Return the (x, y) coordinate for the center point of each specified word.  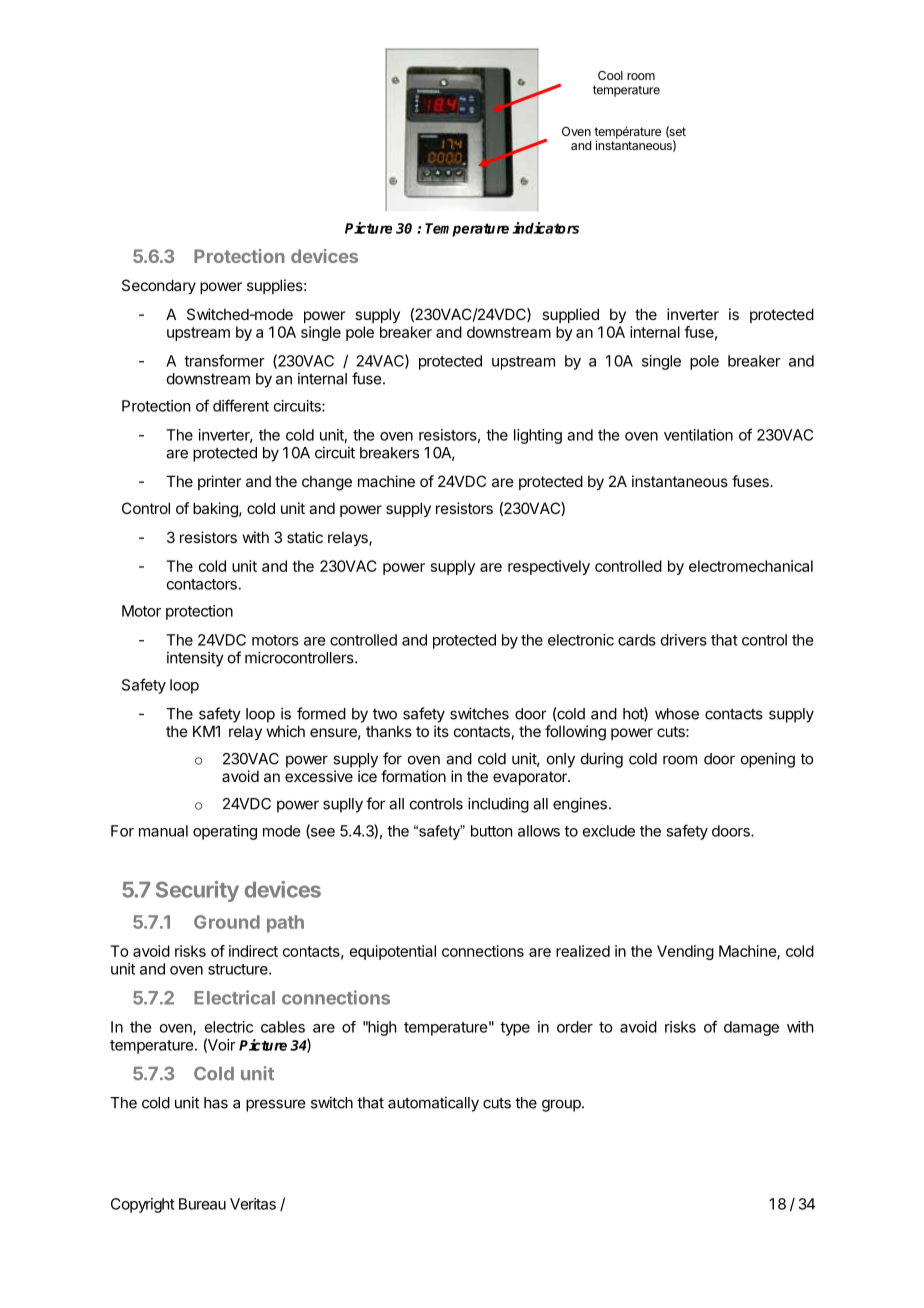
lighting (538, 436)
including (498, 805)
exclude (609, 831)
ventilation (698, 435)
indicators (545, 228)
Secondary (159, 286)
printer (219, 482)
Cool (610, 75)
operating (225, 832)
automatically (433, 1104)
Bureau (202, 1204)
